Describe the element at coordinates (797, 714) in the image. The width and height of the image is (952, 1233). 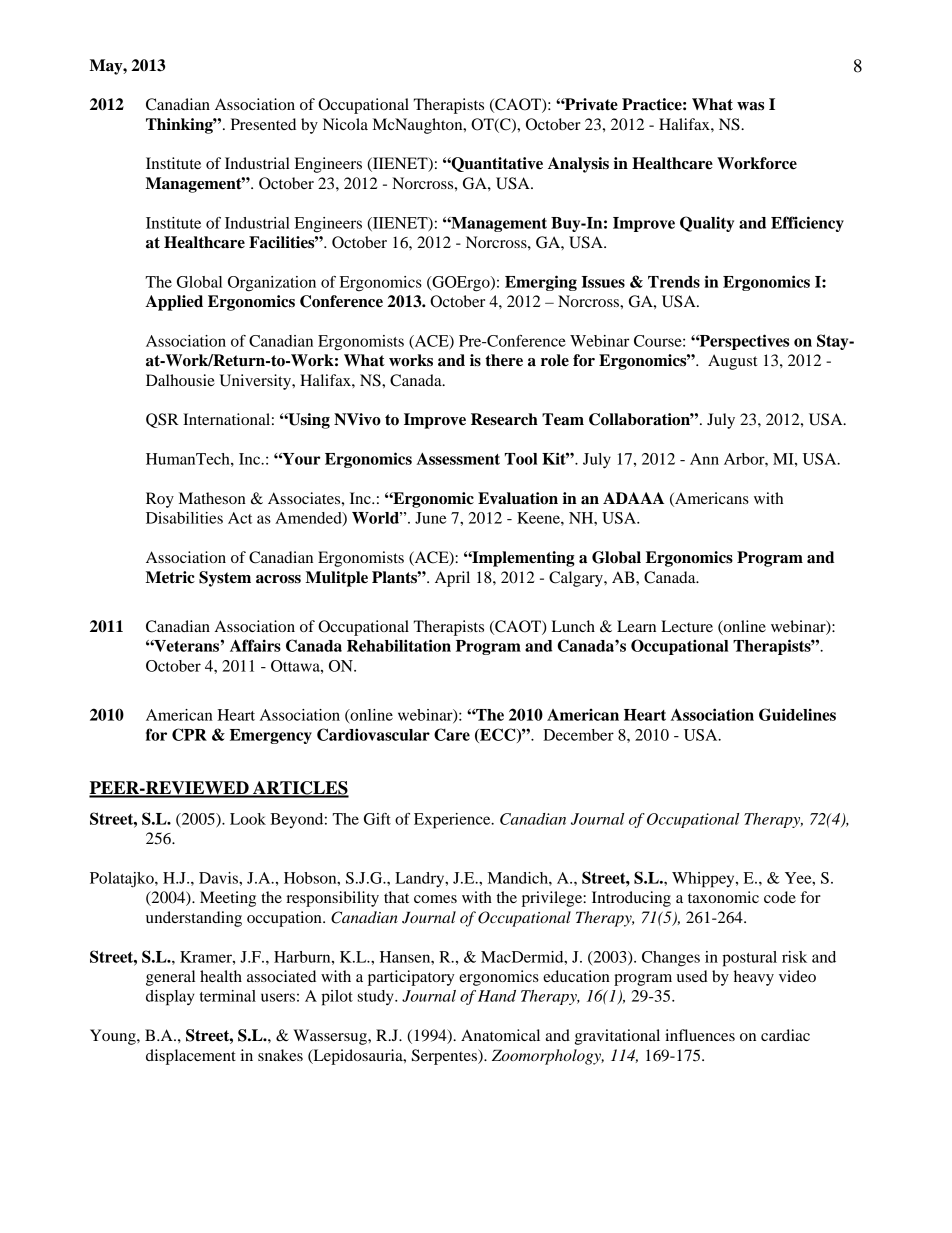
I see `Guidelines` at that location.
